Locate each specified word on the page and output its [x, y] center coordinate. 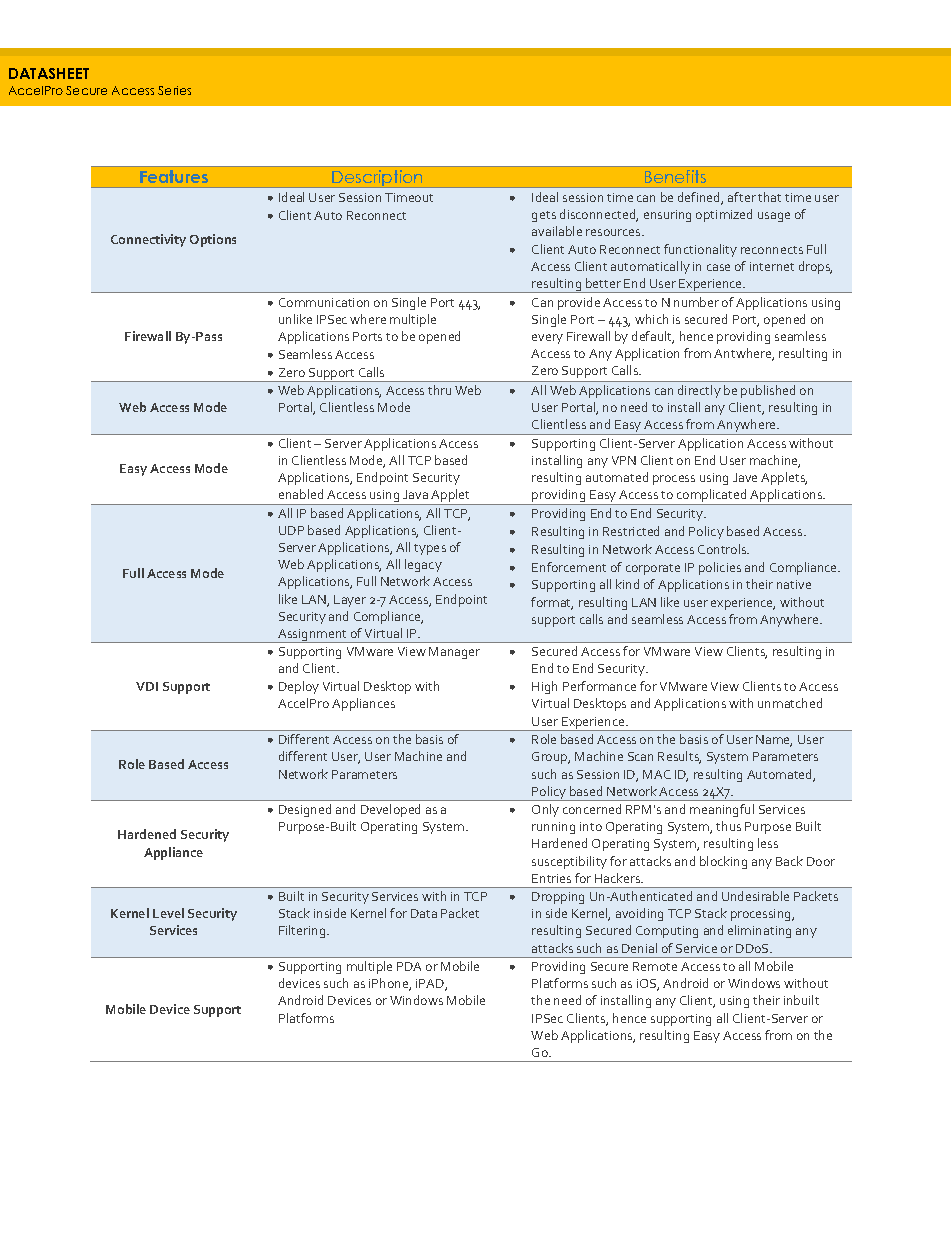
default [653, 337]
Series [174, 90]
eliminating [759, 931]
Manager [454, 653]
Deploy [299, 687]
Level [168, 913]
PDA [409, 966]
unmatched [790, 703]
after [742, 197]
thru [439, 390]
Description [378, 179]
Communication [324, 302]
